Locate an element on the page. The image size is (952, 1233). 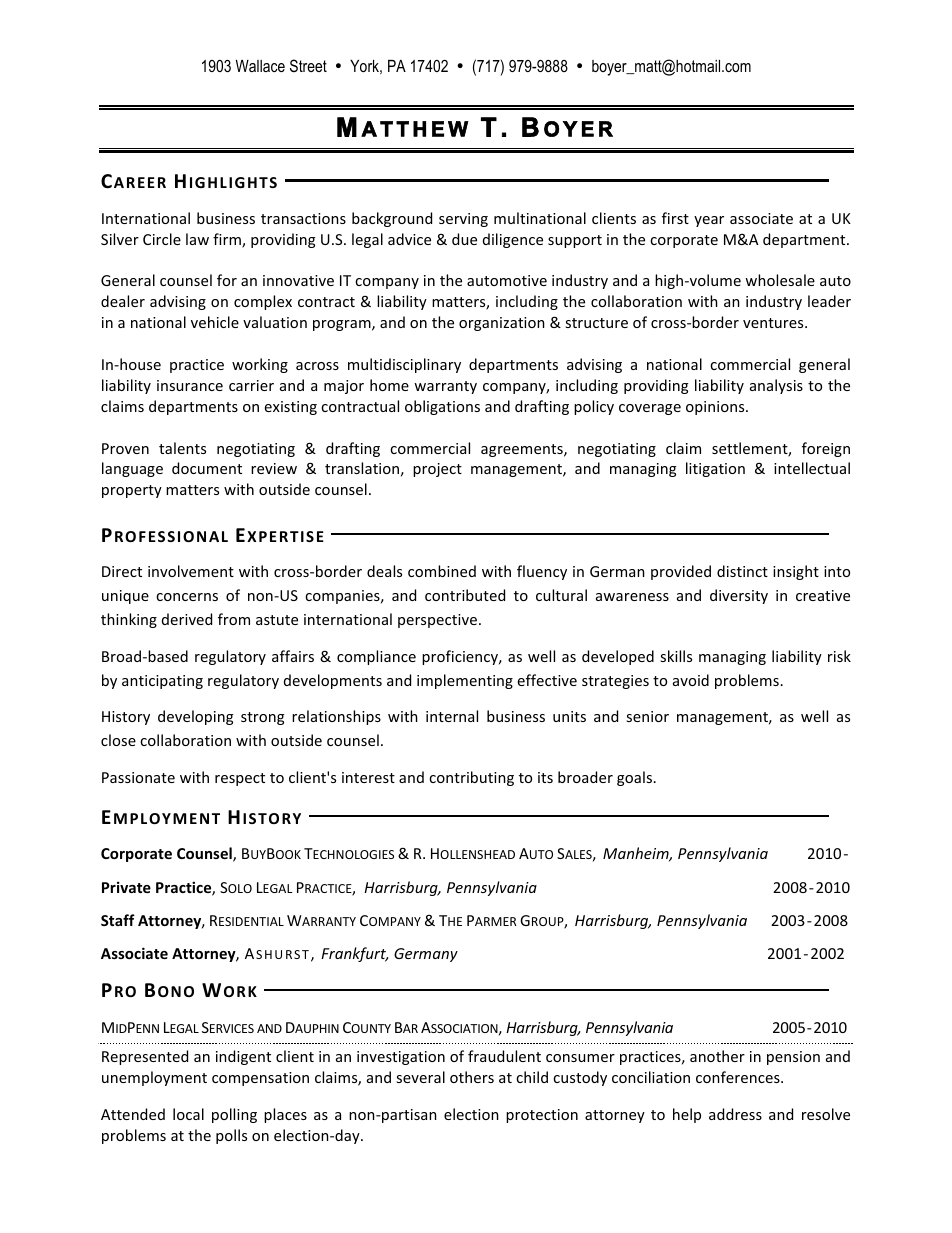
contributing is located at coordinates (471, 778).
